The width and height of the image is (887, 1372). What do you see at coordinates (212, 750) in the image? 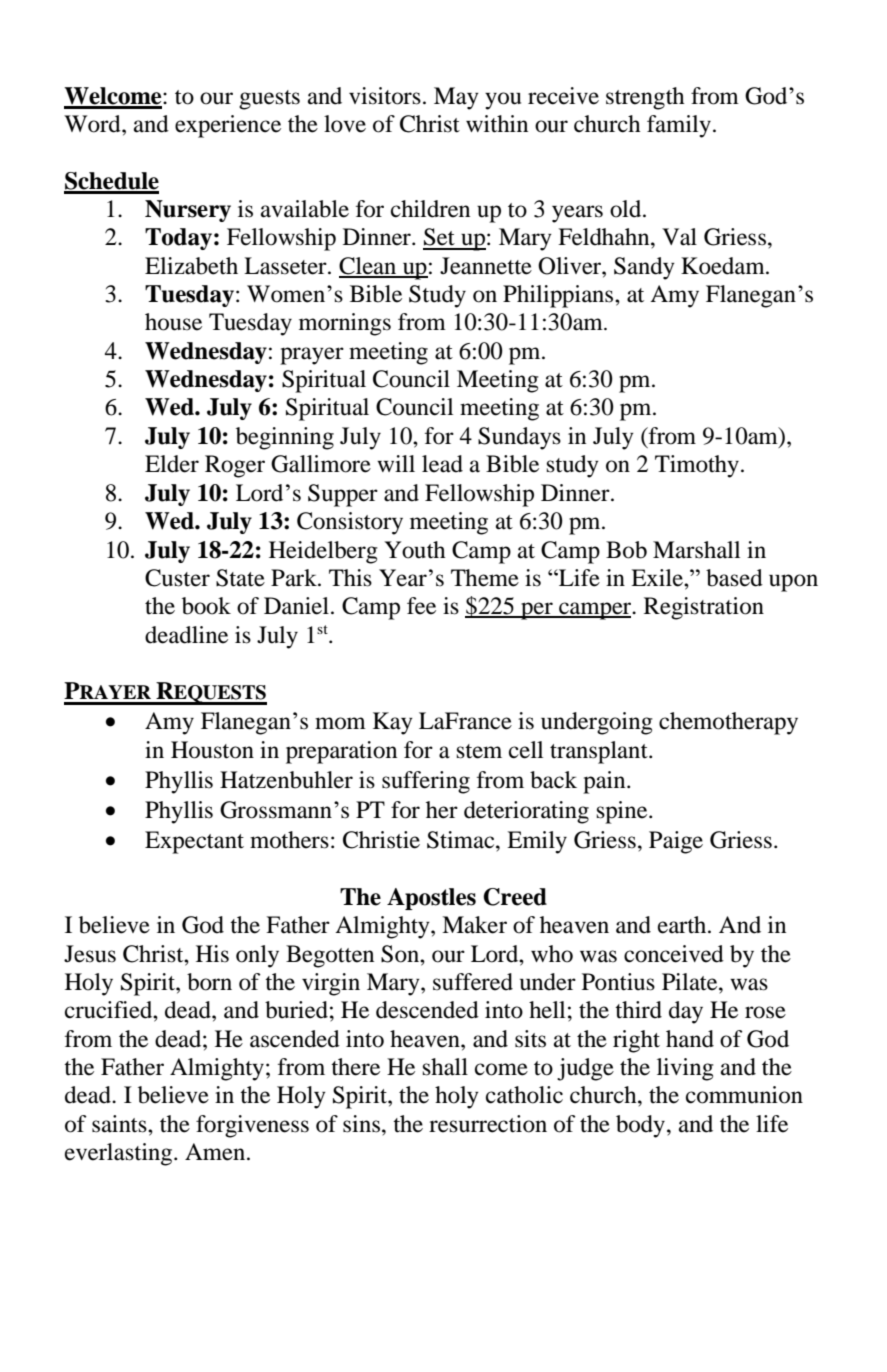
I see `Houston` at bounding box center [212, 750].
